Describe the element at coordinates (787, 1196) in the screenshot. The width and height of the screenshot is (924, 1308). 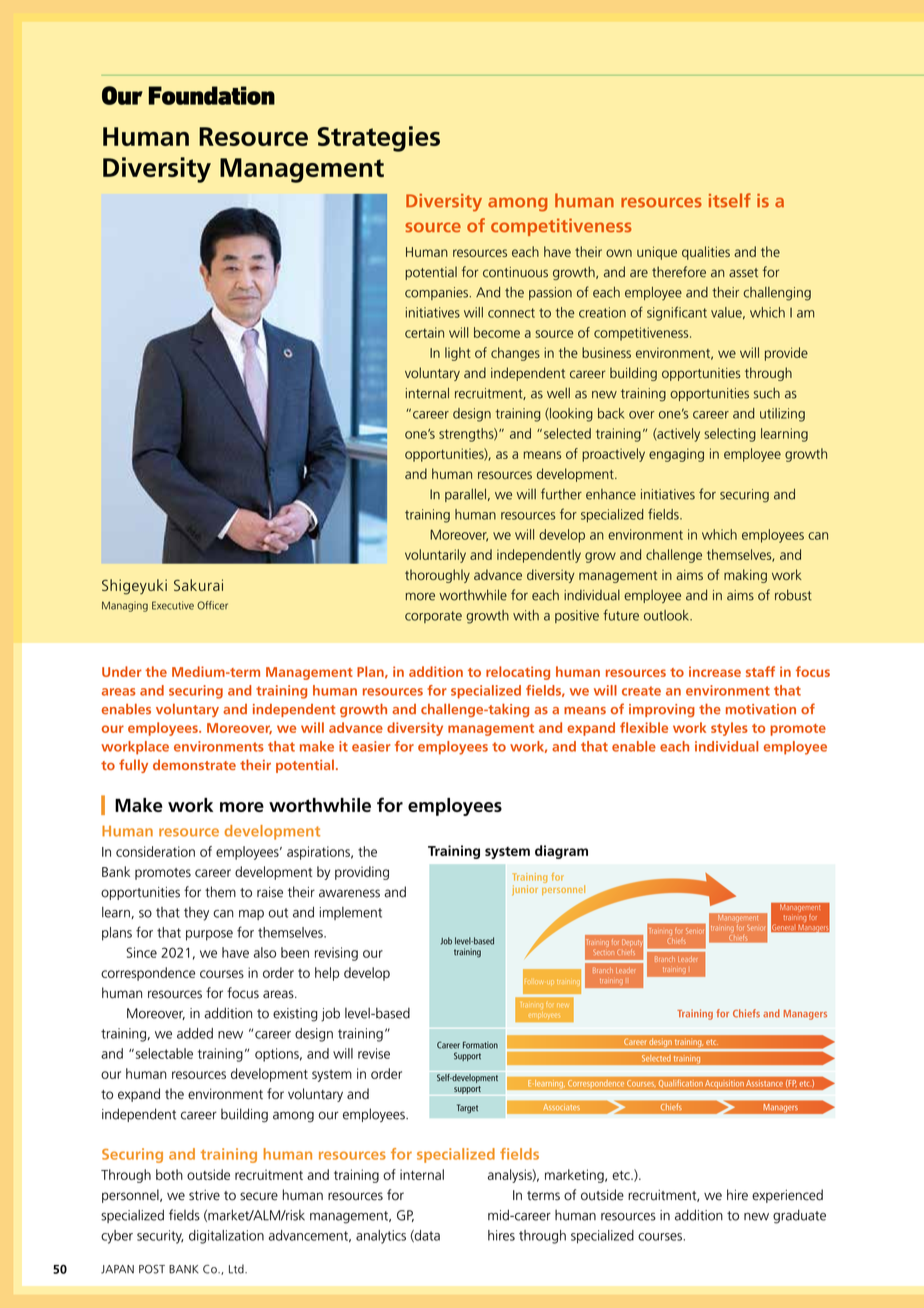
I see `experienced` at that location.
